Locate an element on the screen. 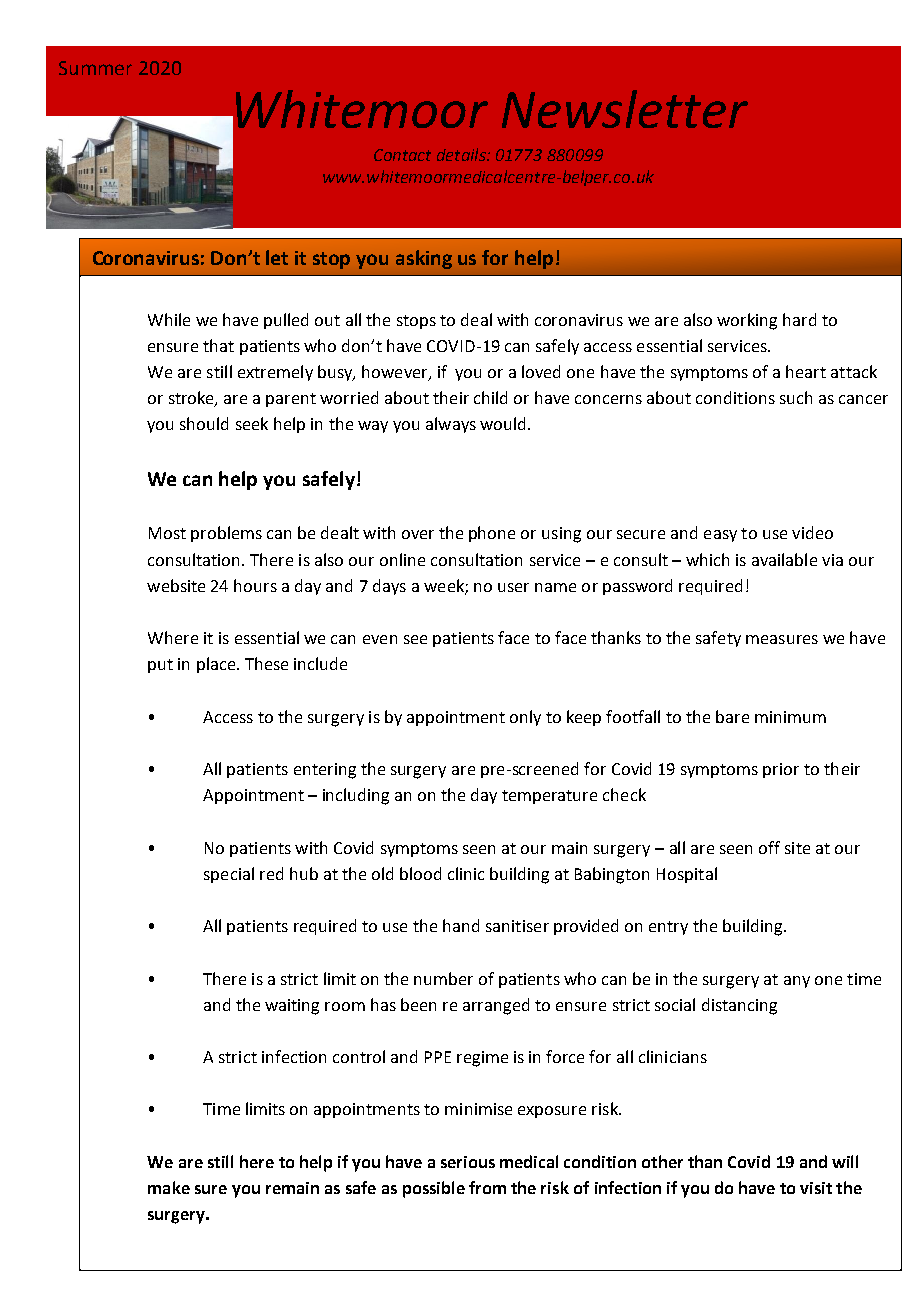  video is located at coordinates (812, 532).
